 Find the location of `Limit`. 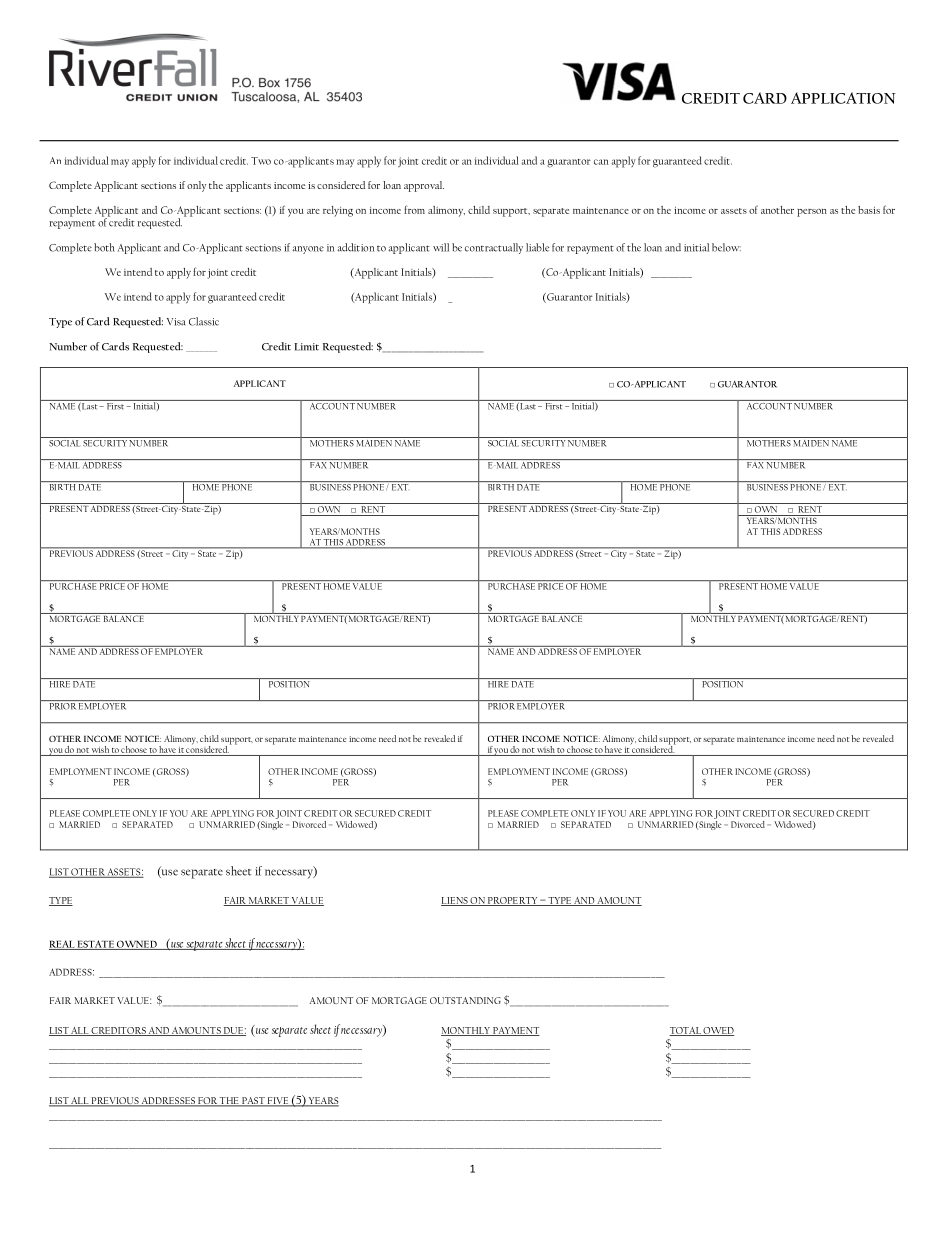

Limit is located at coordinates (307, 347).
